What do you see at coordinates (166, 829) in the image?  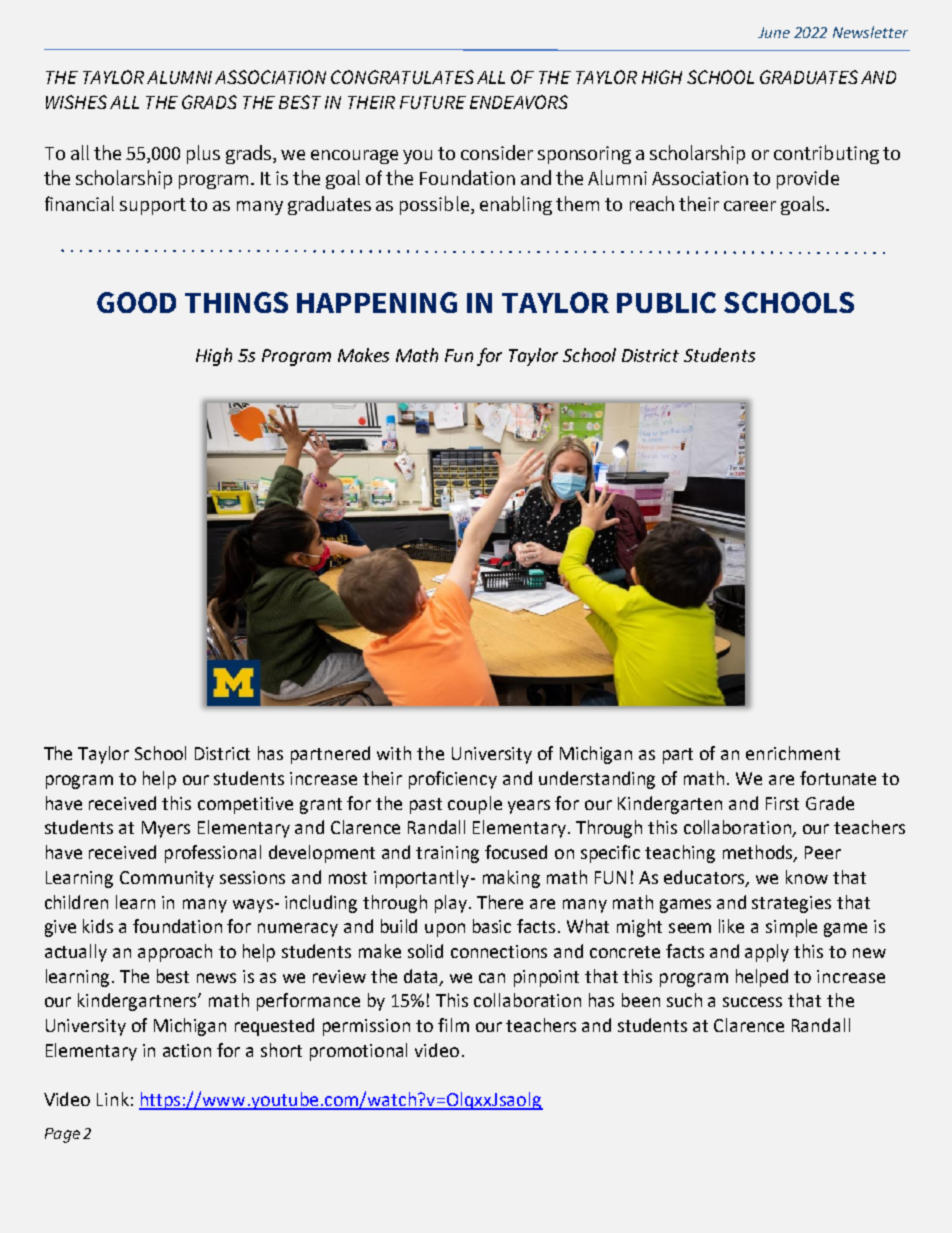 I see `Myers` at bounding box center [166, 829].
